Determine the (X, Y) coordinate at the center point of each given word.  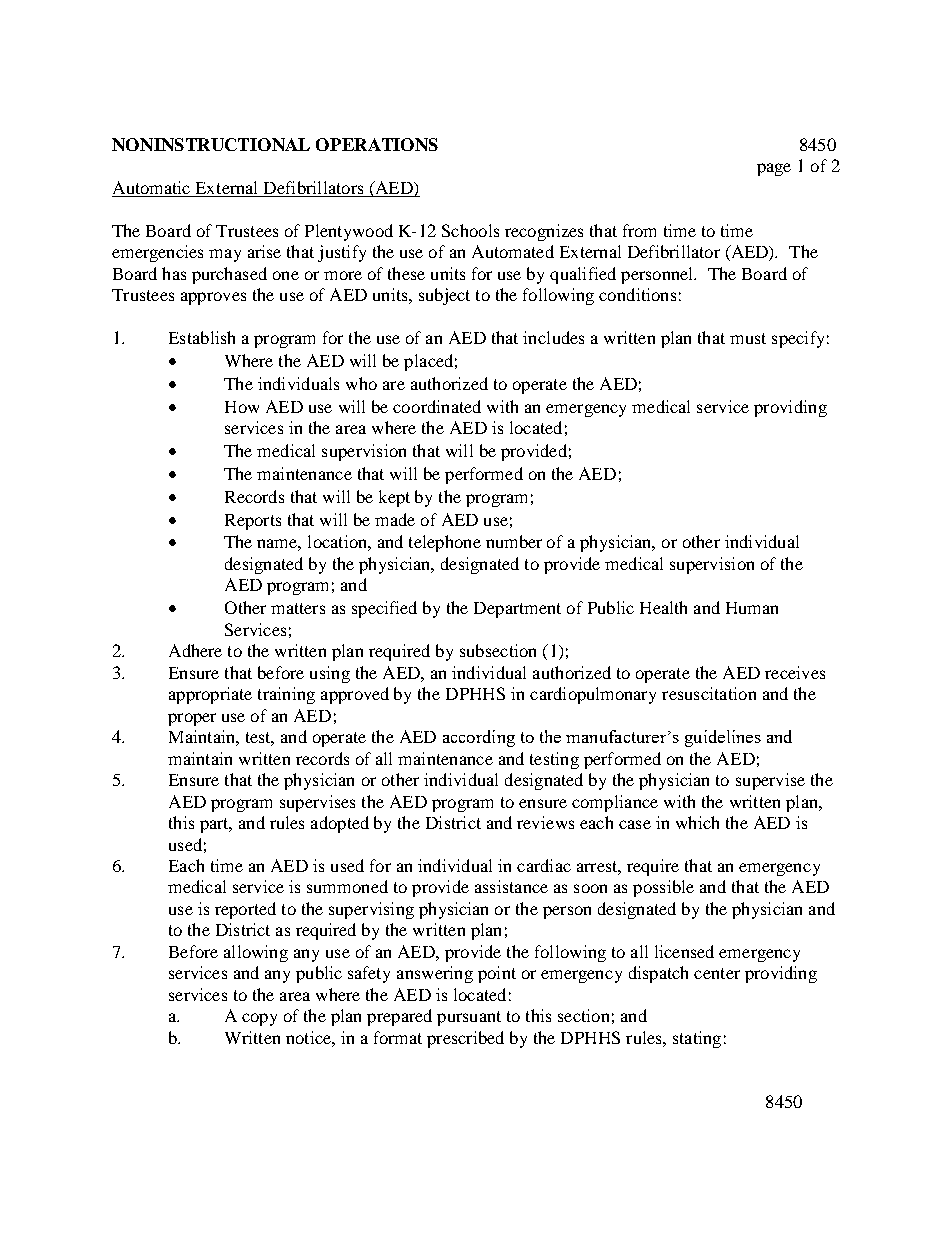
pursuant (469, 1018)
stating (697, 1039)
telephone (445, 543)
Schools (470, 230)
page (774, 169)
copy (259, 1019)
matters (298, 608)
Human (752, 608)
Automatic (152, 189)
